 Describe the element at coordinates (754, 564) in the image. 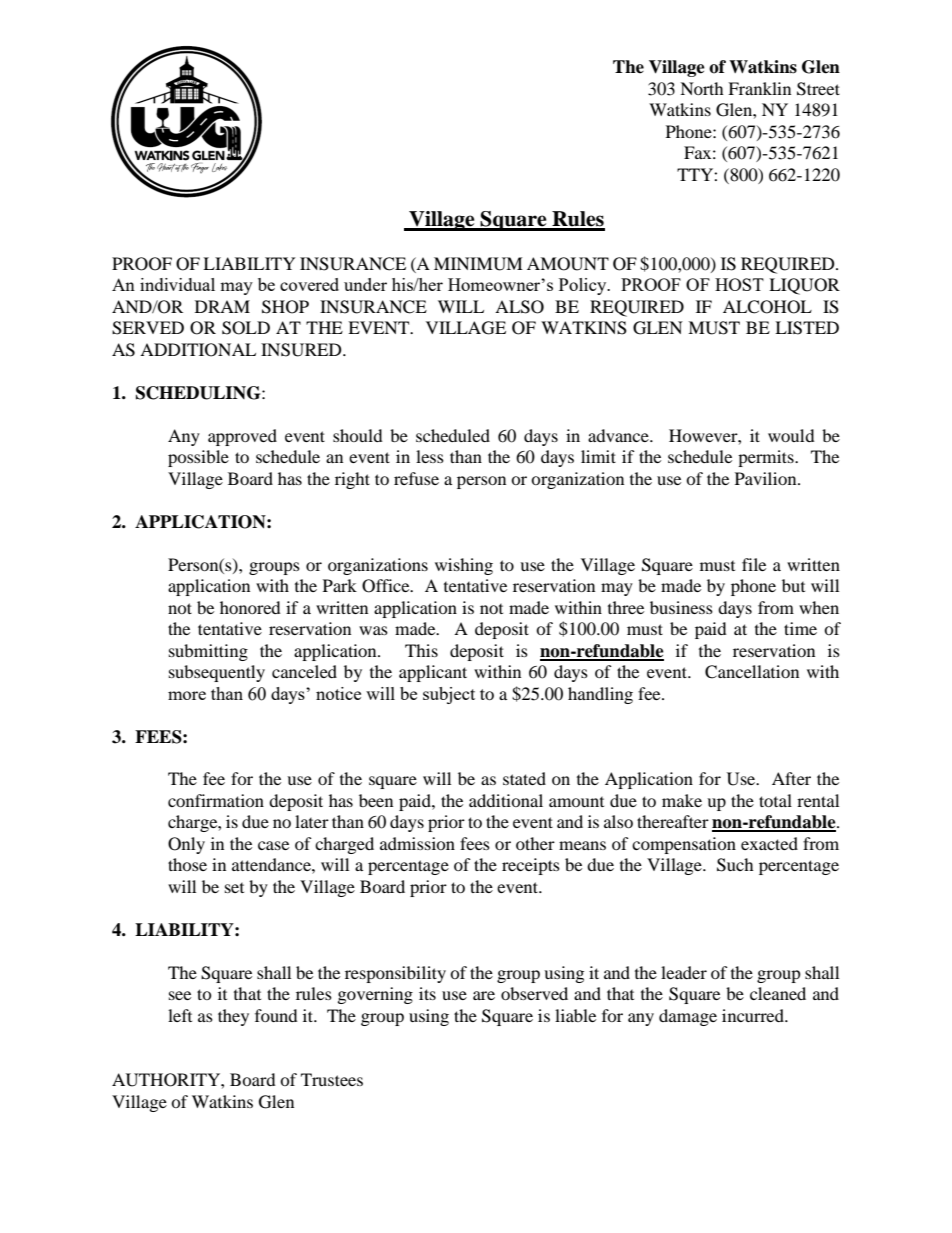

I see `file` at that location.
